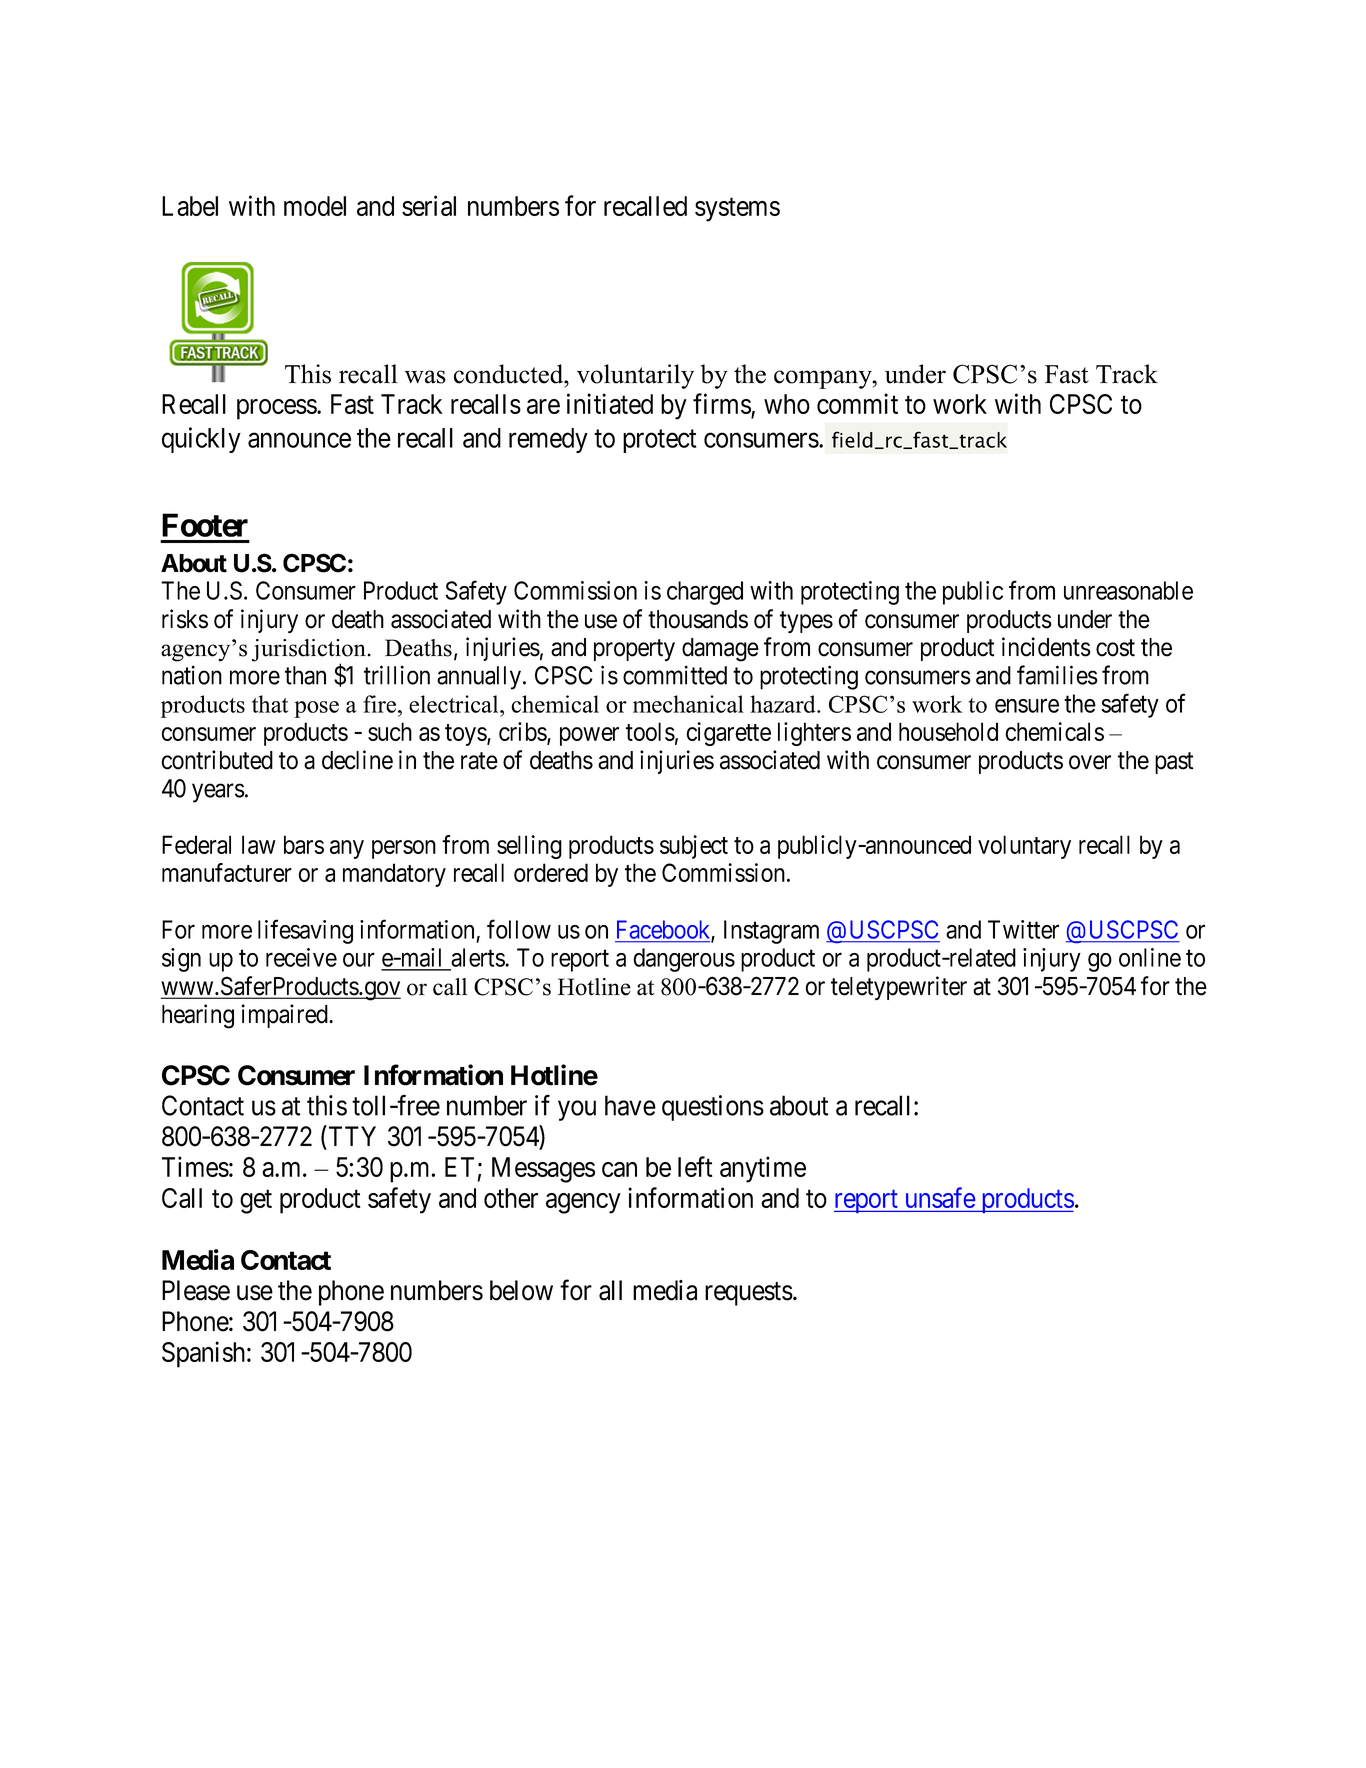 The image size is (1366, 1768). Describe the element at coordinates (787, 404) in the document. I see `who` at that location.
